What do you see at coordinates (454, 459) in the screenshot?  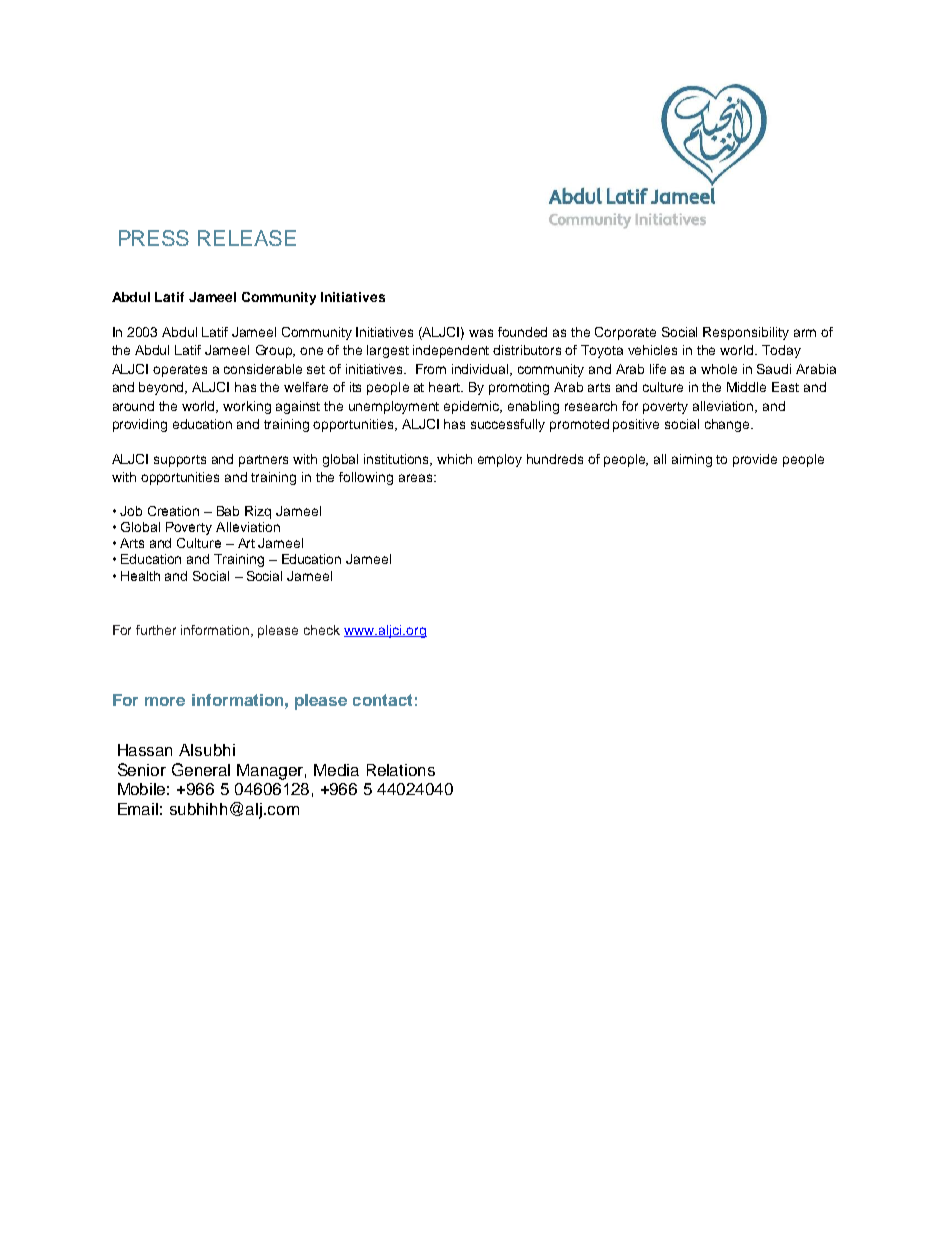 I see `which` at bounding box center [454, 459].
